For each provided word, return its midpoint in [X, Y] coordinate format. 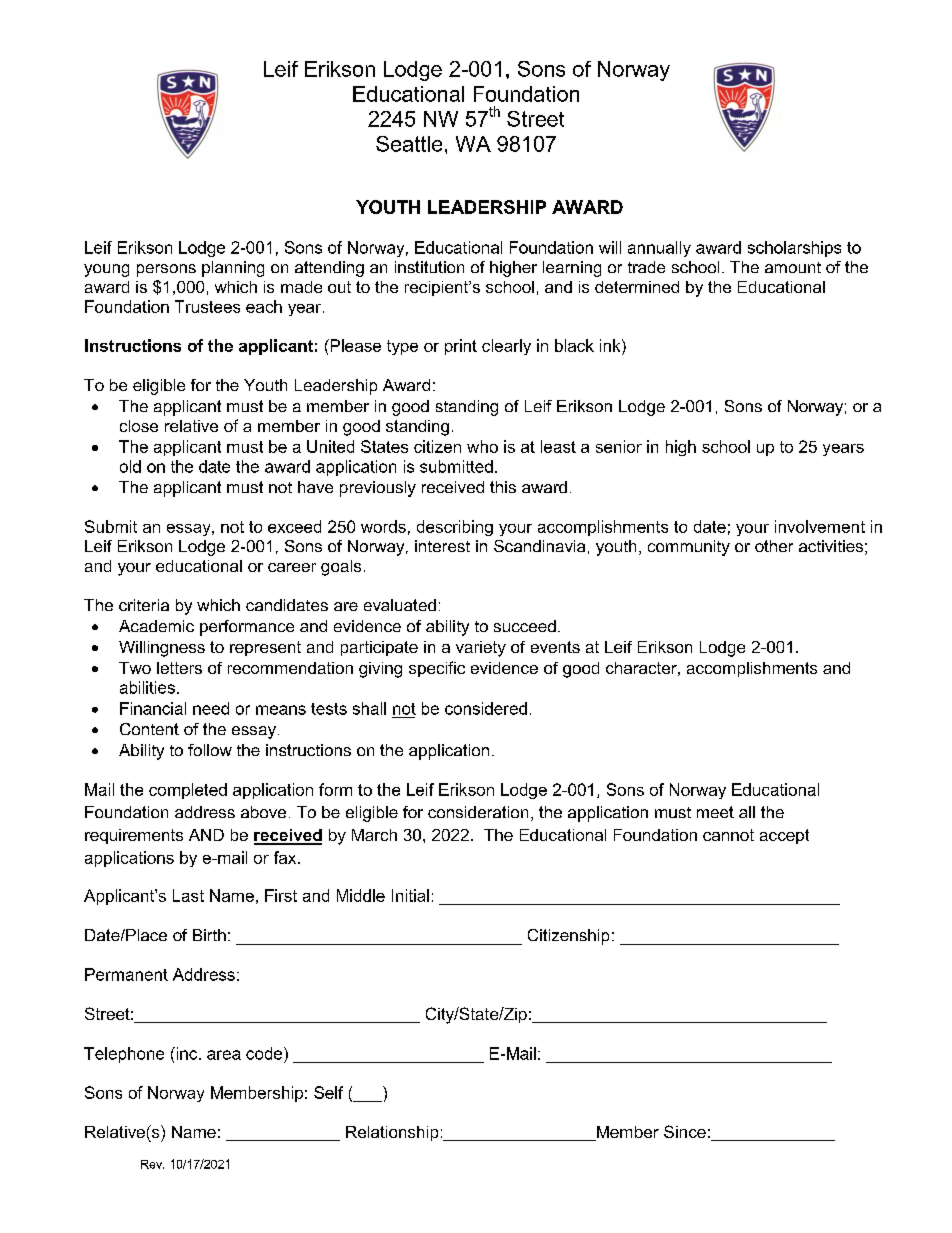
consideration [478, 812]
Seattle [409, 144]
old [130, 466]
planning [233, 269]
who [482, 446]
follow [210, 750]
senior [619, 446]
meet [715, 812]
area [224, 1055]
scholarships [794, 249]
